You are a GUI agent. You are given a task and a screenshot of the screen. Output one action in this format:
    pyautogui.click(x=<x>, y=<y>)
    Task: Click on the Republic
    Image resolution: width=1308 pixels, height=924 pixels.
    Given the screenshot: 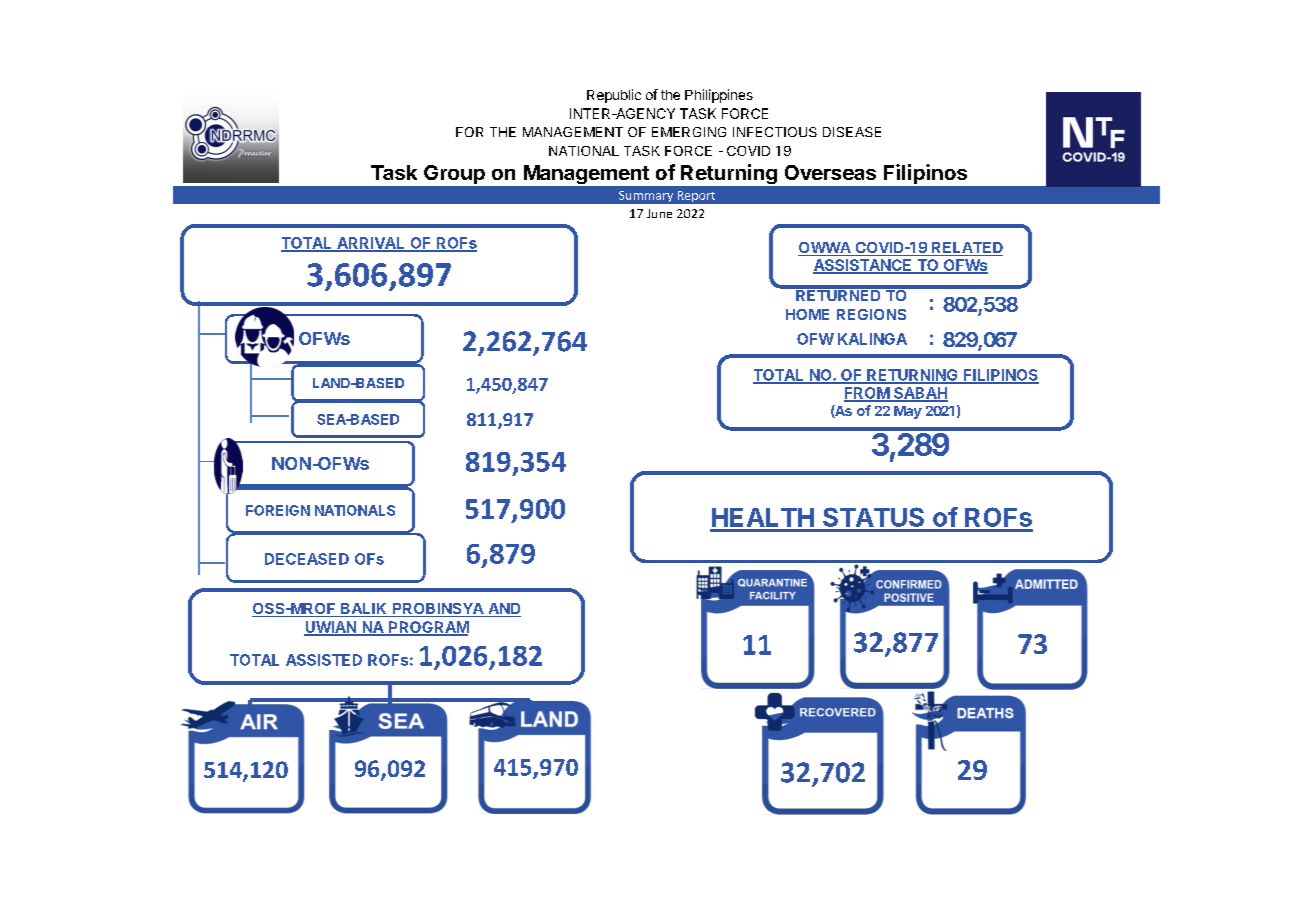 What is the action you would take?
    pyautogui.click(x=614, y=96)
